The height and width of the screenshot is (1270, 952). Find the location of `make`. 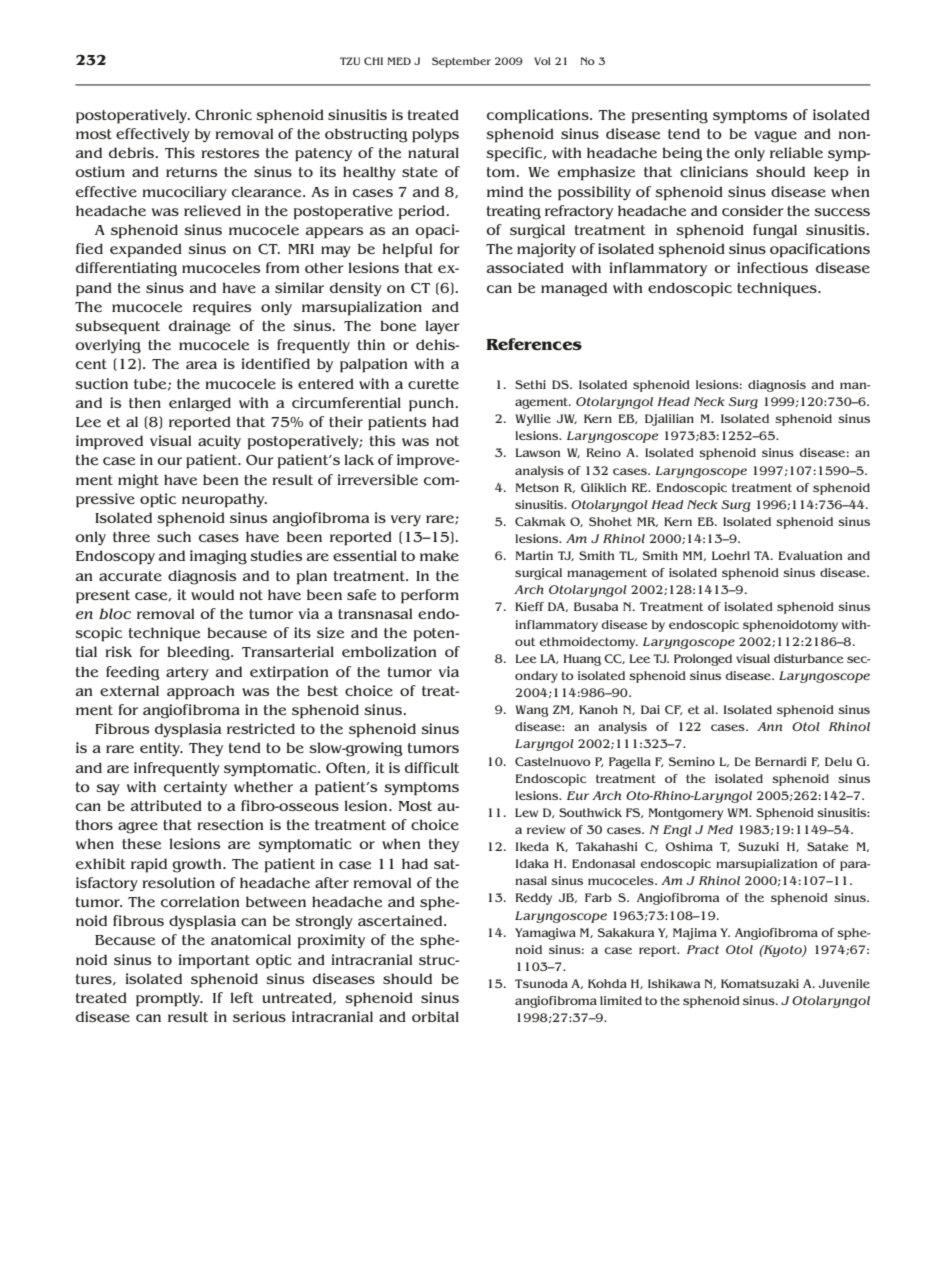

make is located at coordinates (439, 555).
